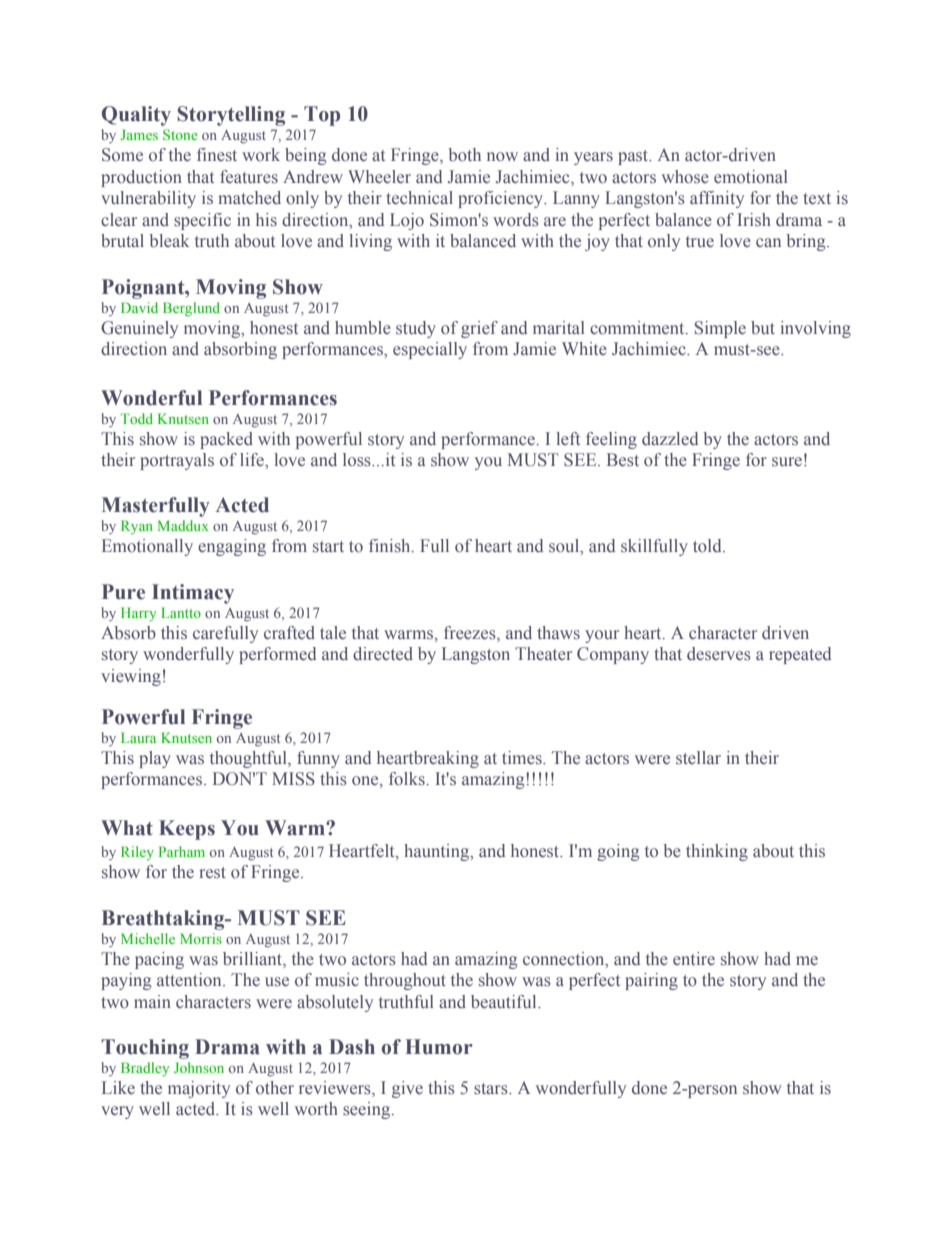 The width and height of the document is (952, 1233). Describe the element at coordinates (651, 981) in the document. I see `pairing` at that location.
